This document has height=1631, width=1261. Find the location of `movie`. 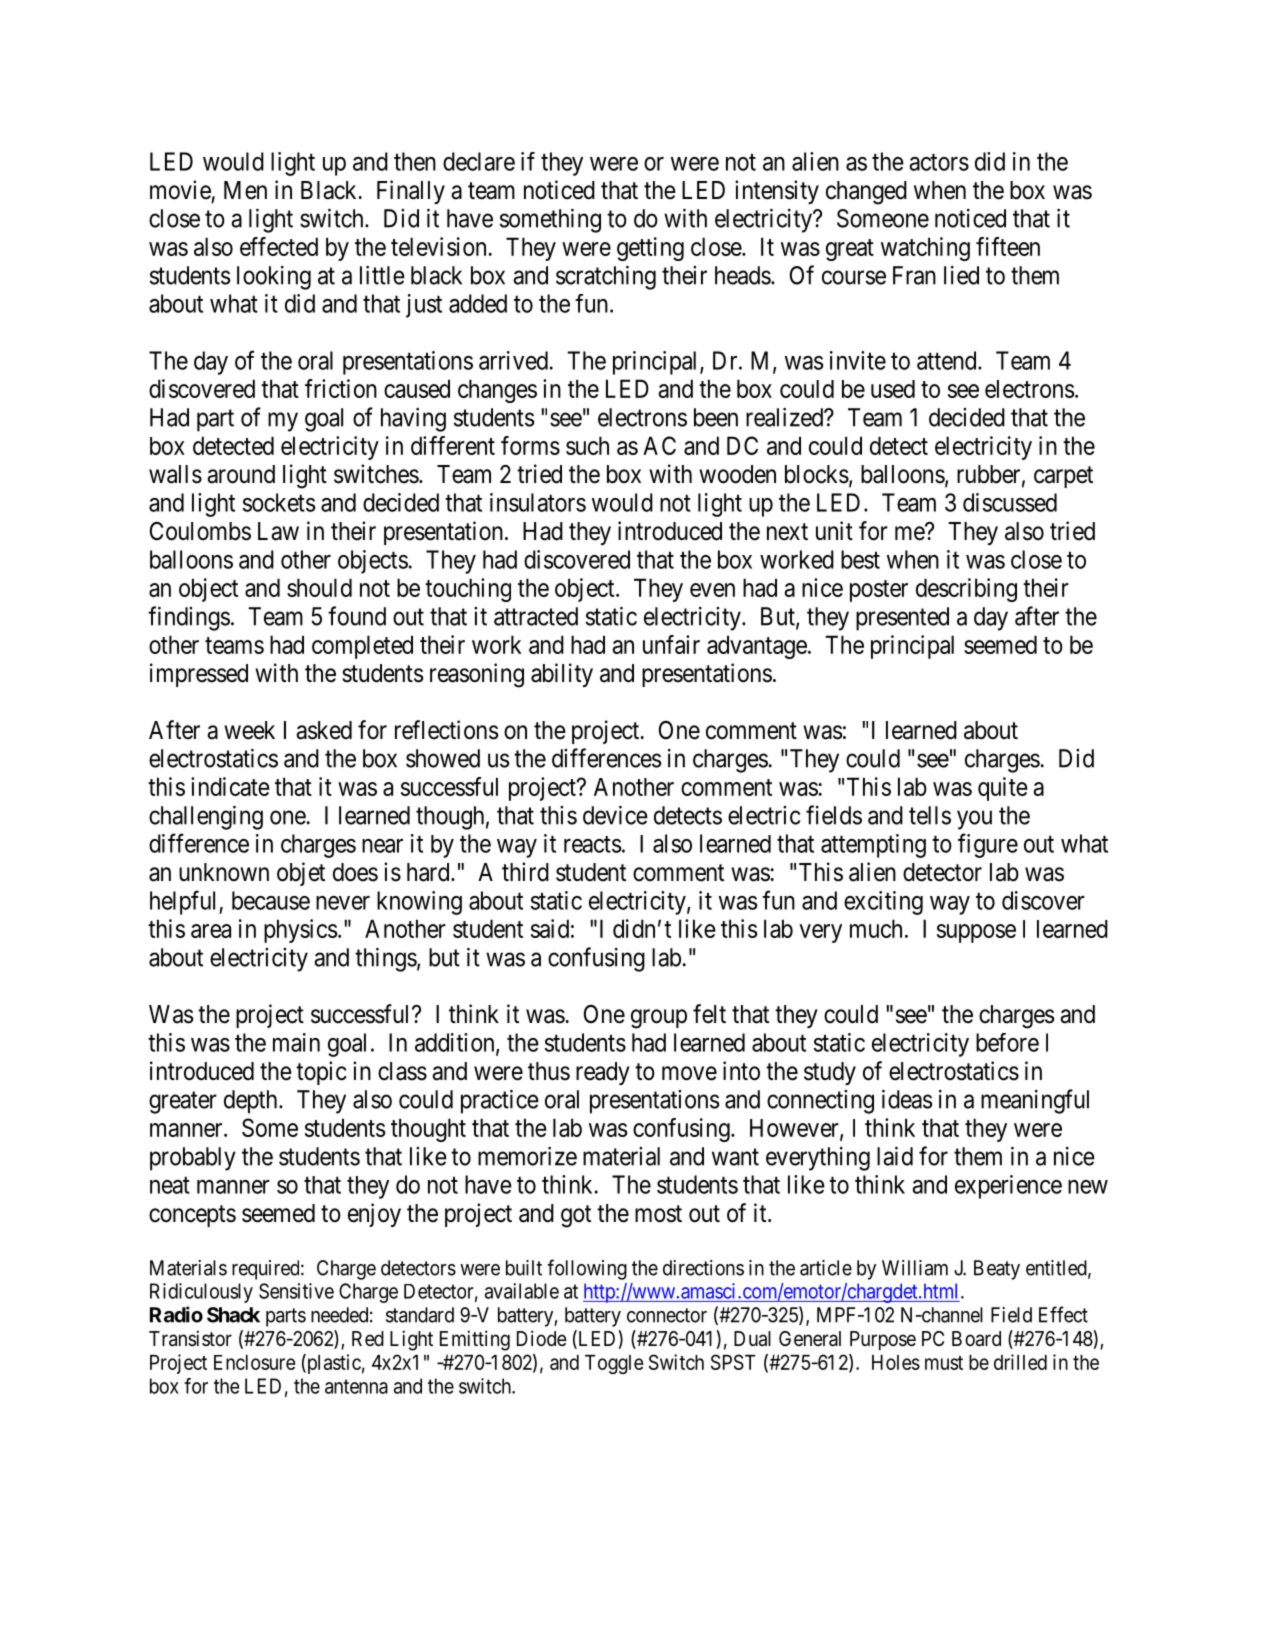

movie is located at coordinates (180, 190).
